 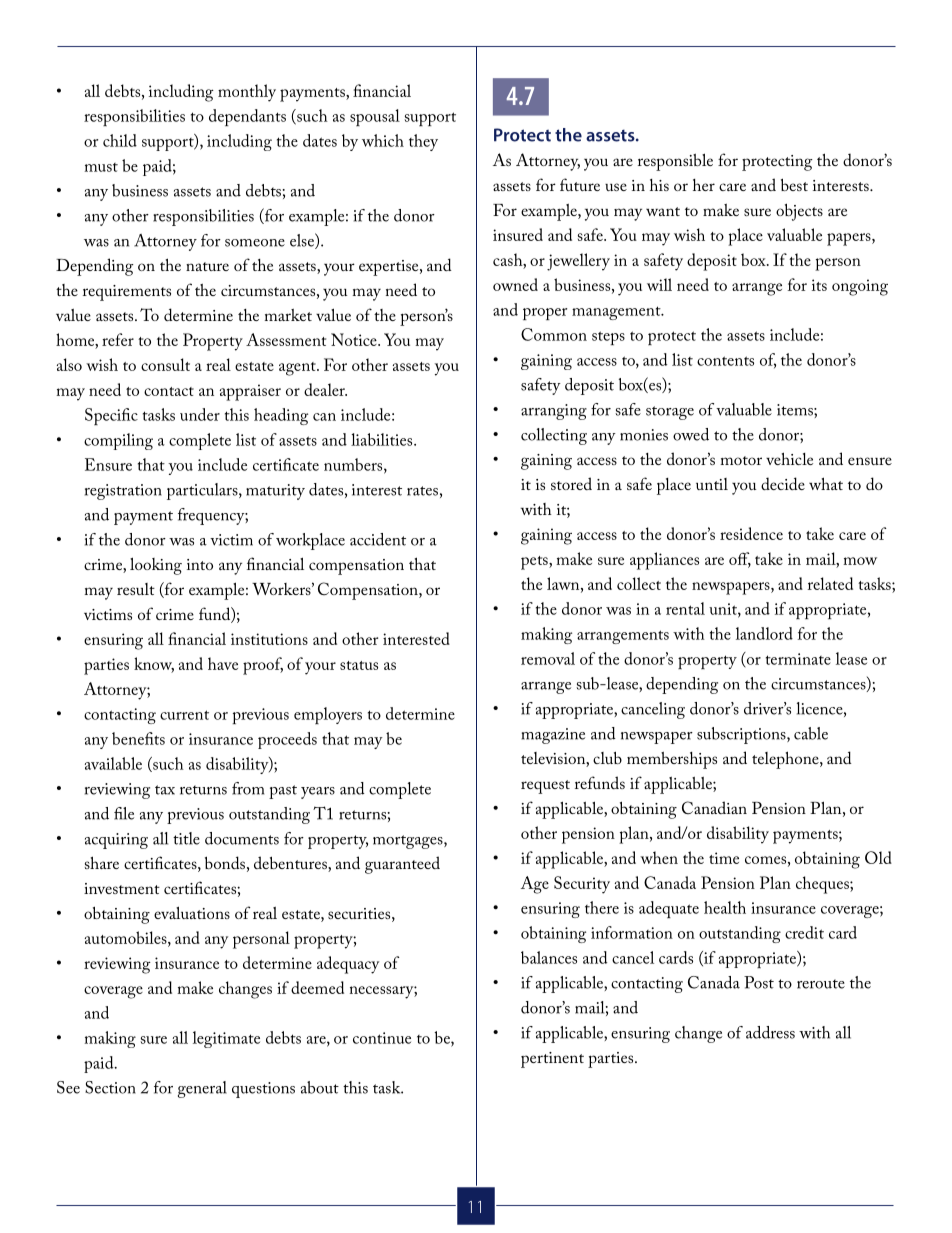 What do you see at coordinates (122, 888) in the image?
I see `investment` at bounding box center [122, 888].
